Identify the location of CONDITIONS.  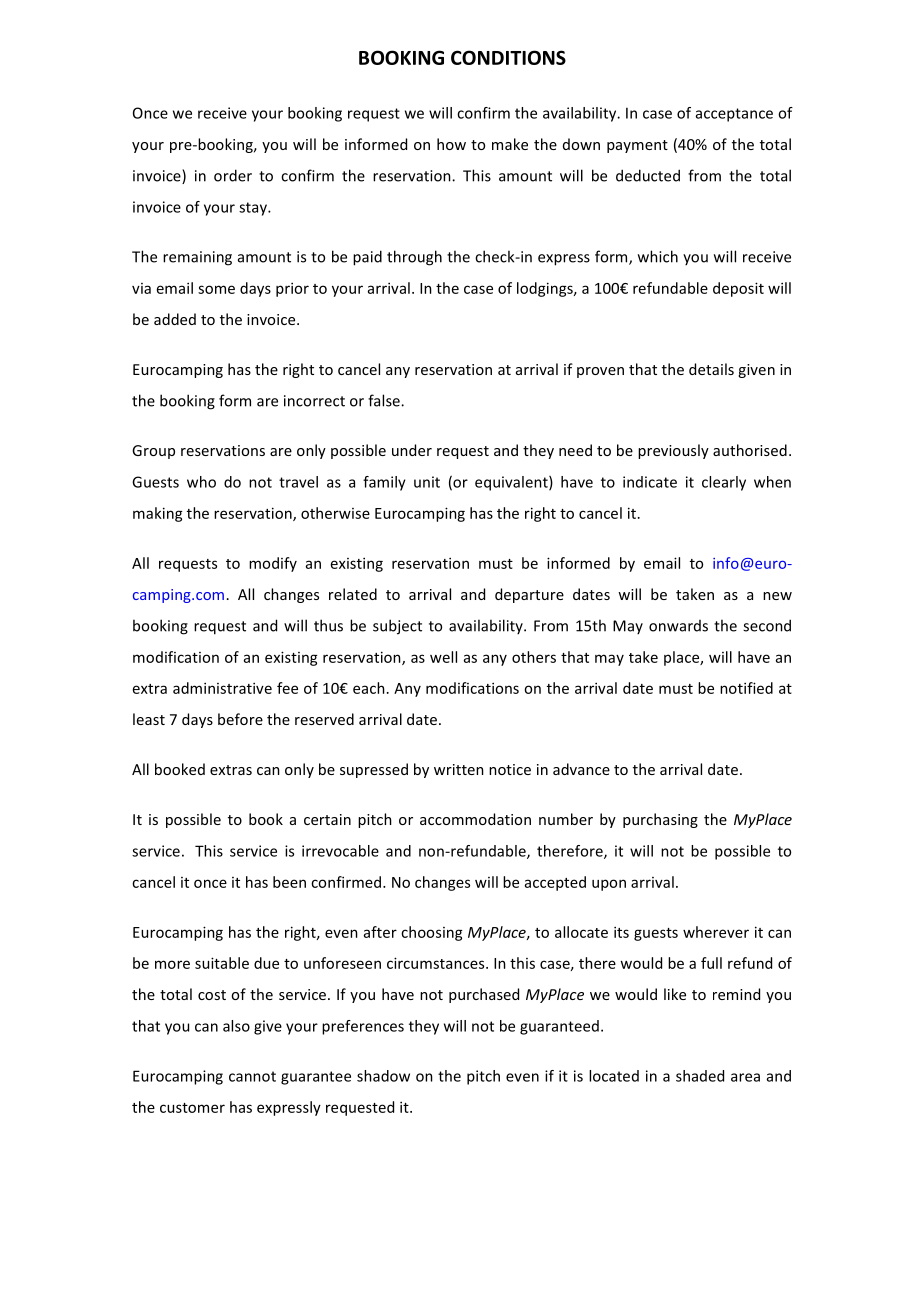
(508, 57).
